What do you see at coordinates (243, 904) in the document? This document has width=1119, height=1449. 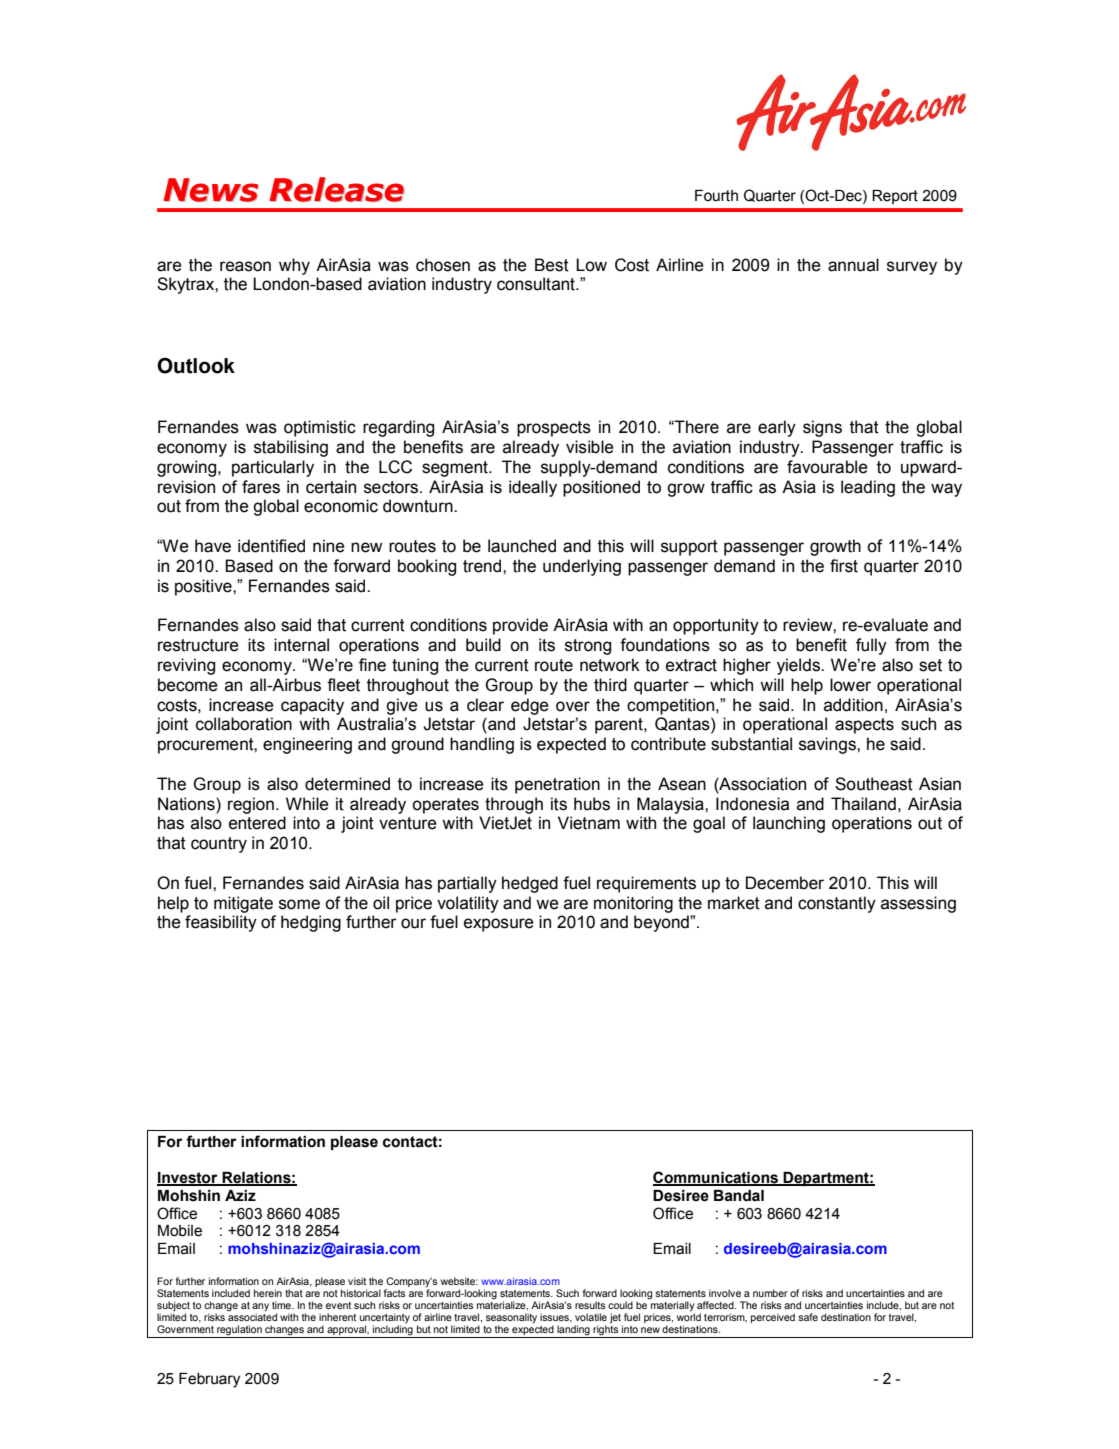 I see `mitigate` at bounding box center [243, 904].
